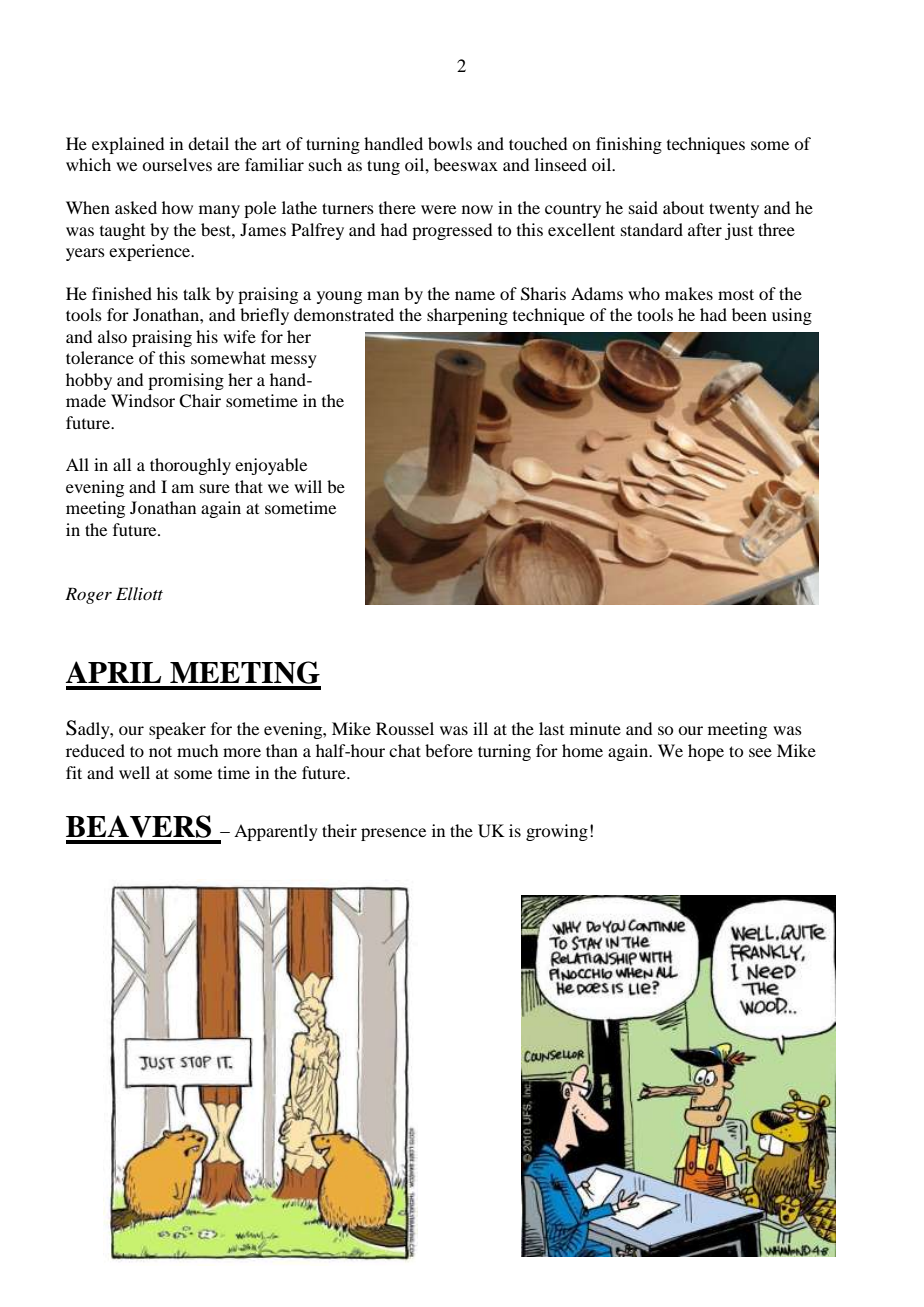 This document has width=924, height=1307. What do you see at coordinates (466, 164) in the document?
I see `beeswax` at bounding box center [466, 164].
